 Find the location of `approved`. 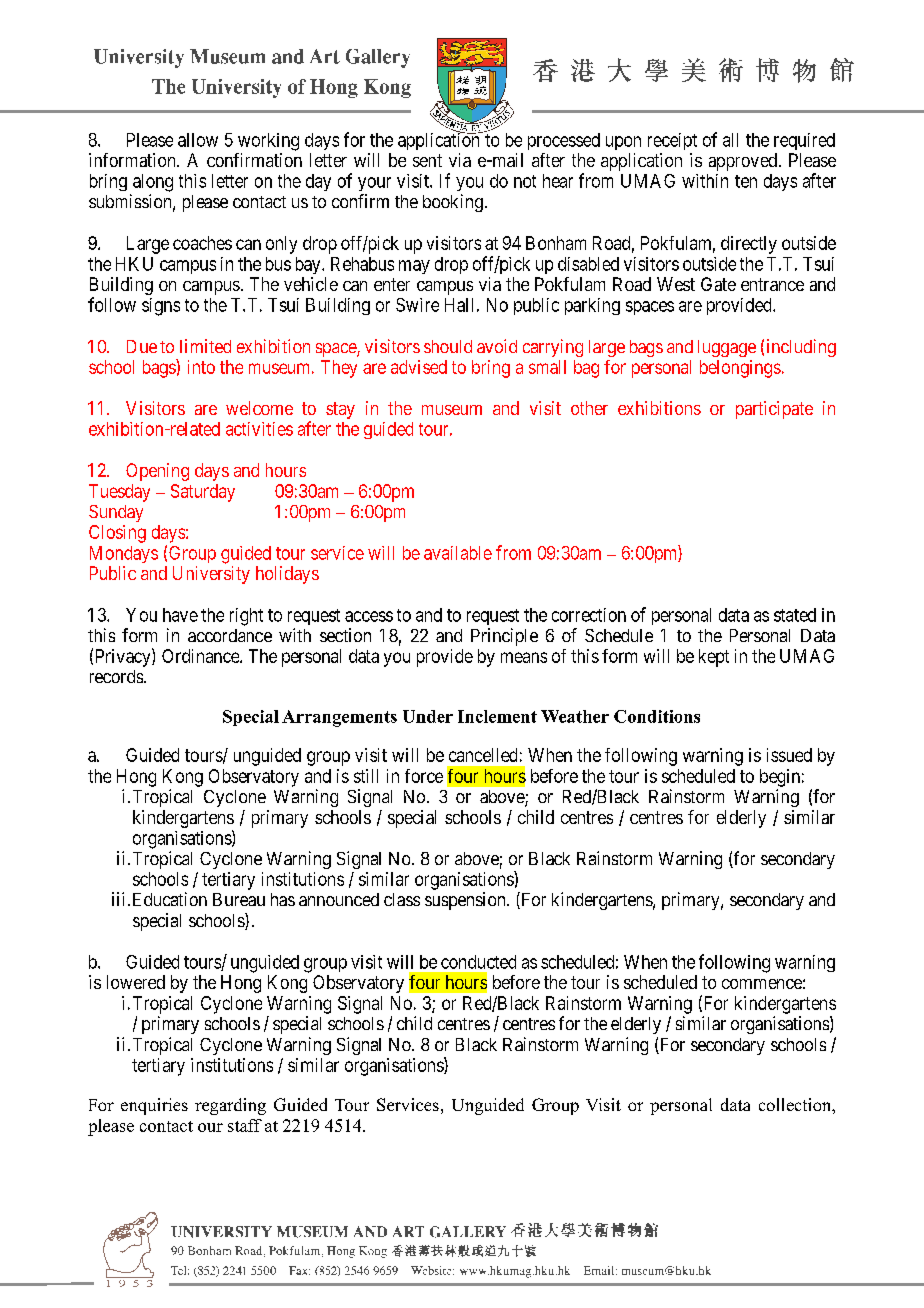

approved is located at coordinates (743, 162).
